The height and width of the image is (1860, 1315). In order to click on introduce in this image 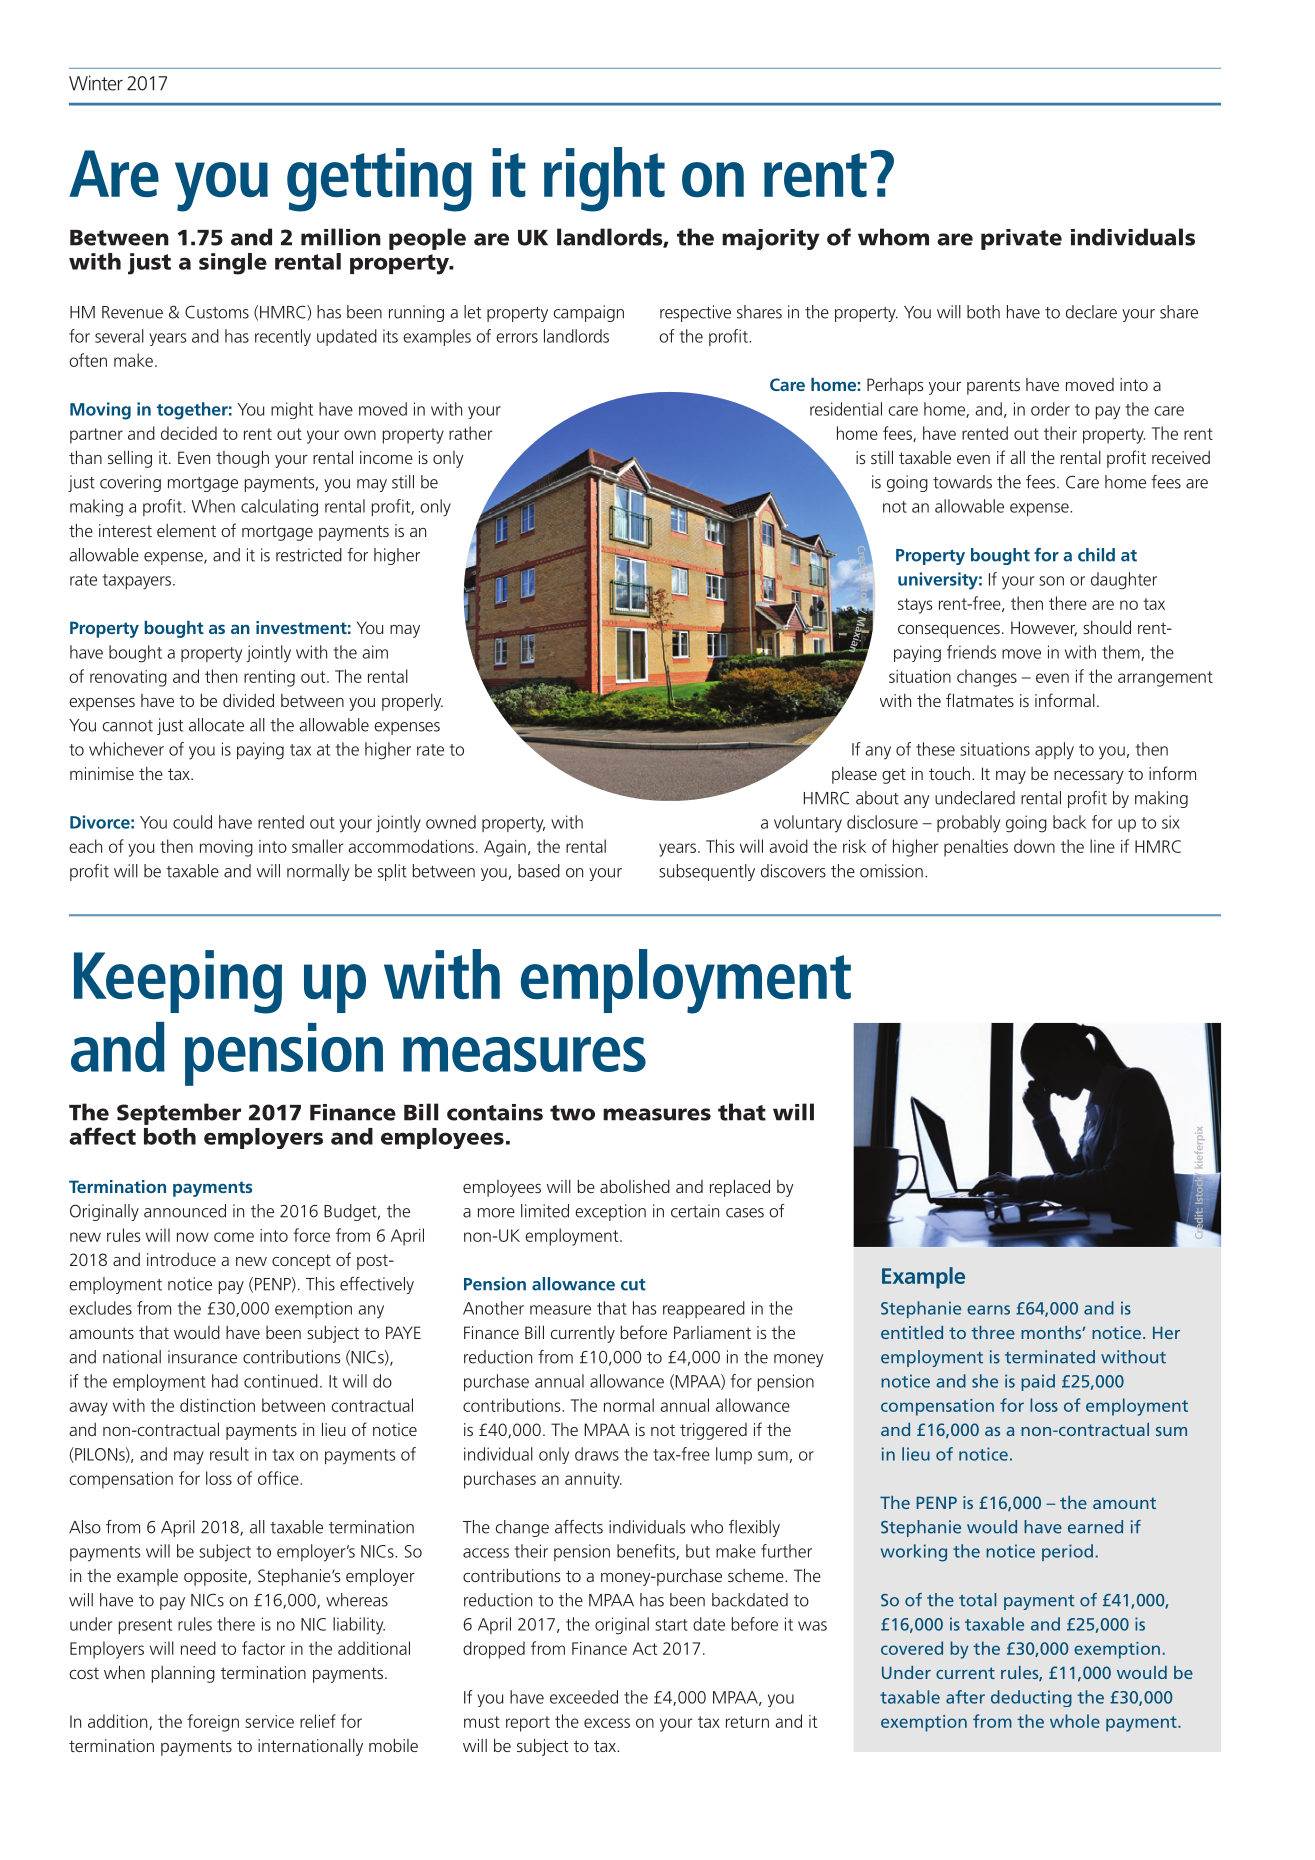, I will do `click(181, 1259)`.
